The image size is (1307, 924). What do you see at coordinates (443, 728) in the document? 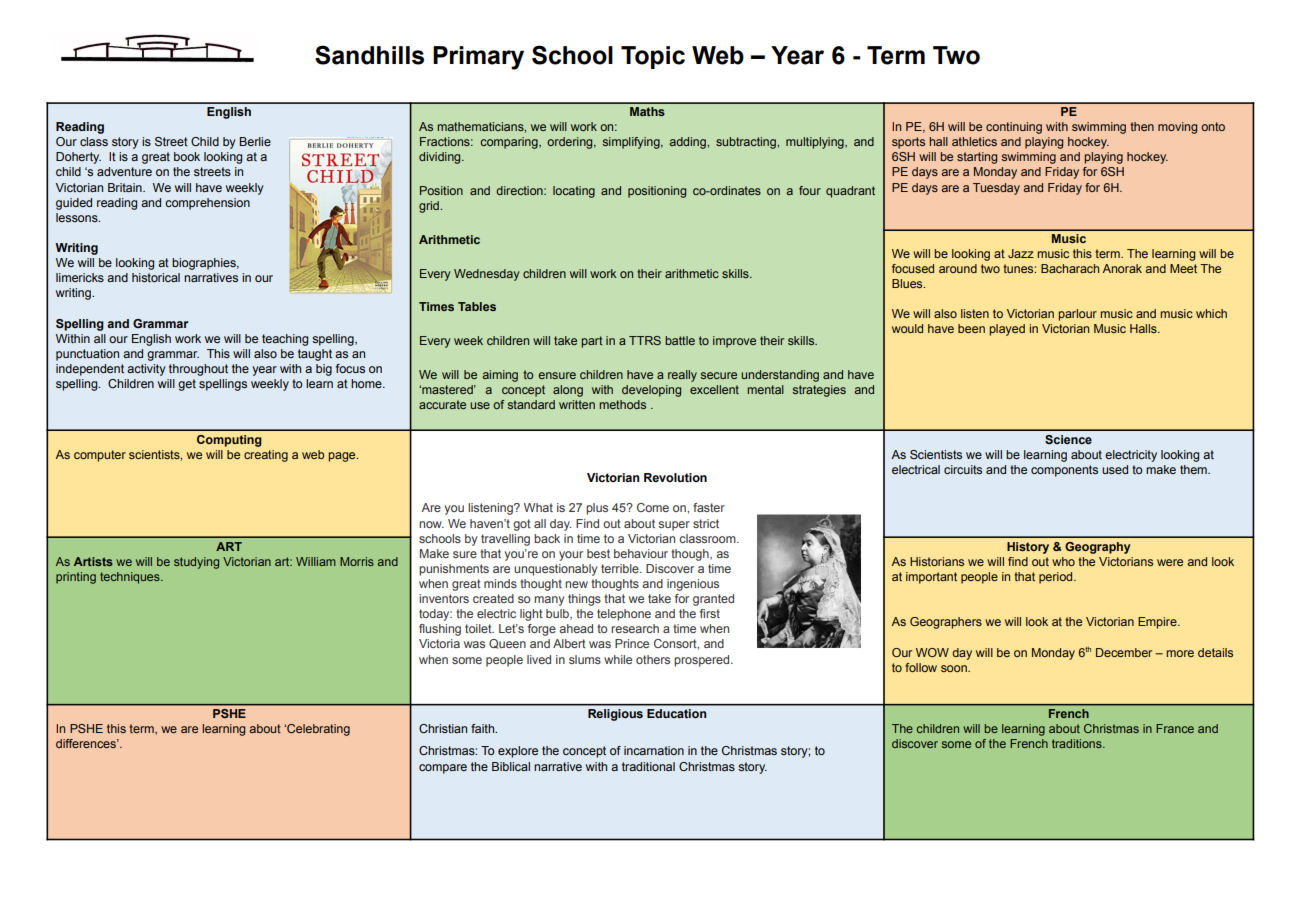
I see `Christian` at bounding box center [443, 728].
